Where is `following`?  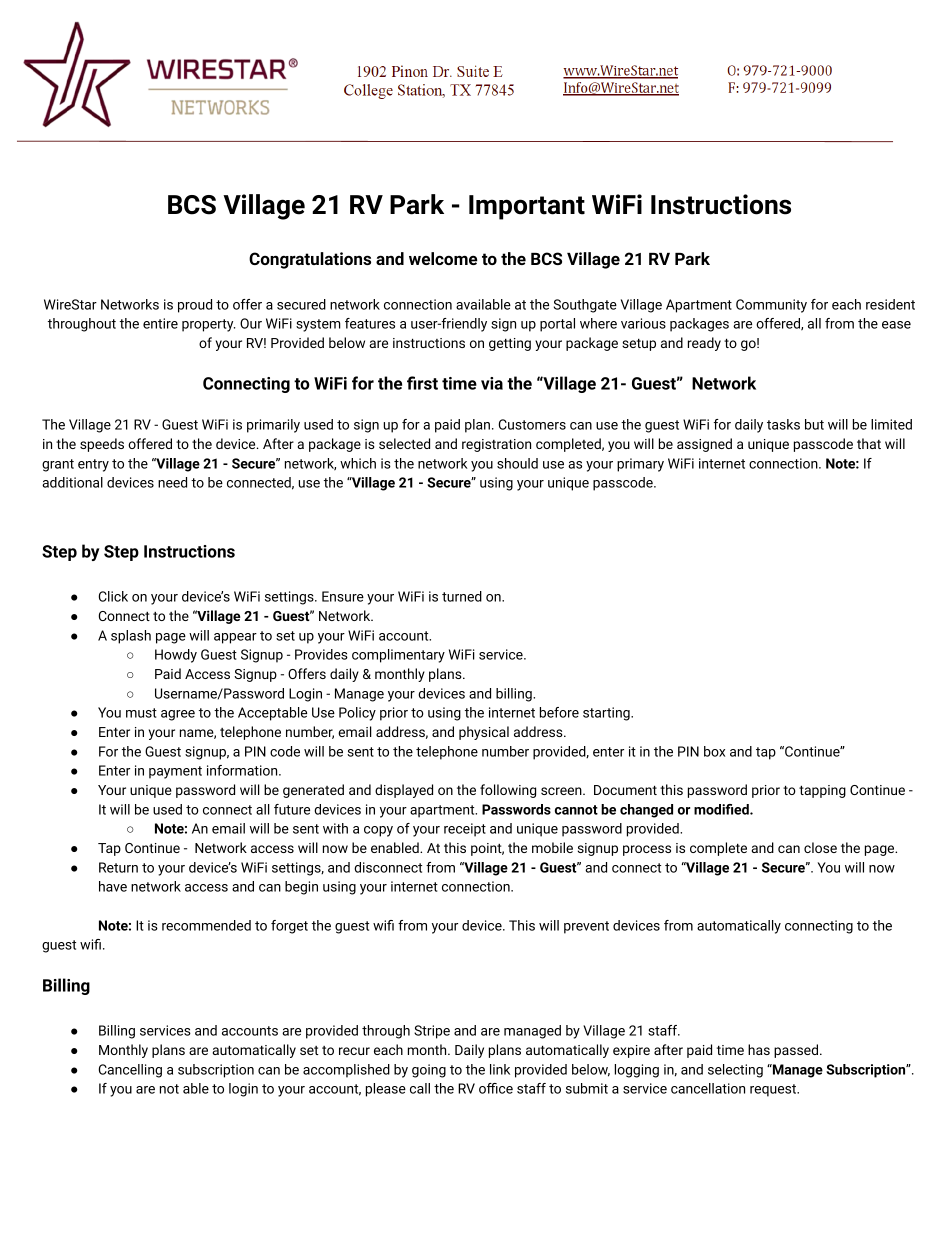
following is located at coordinates (508, 791).
